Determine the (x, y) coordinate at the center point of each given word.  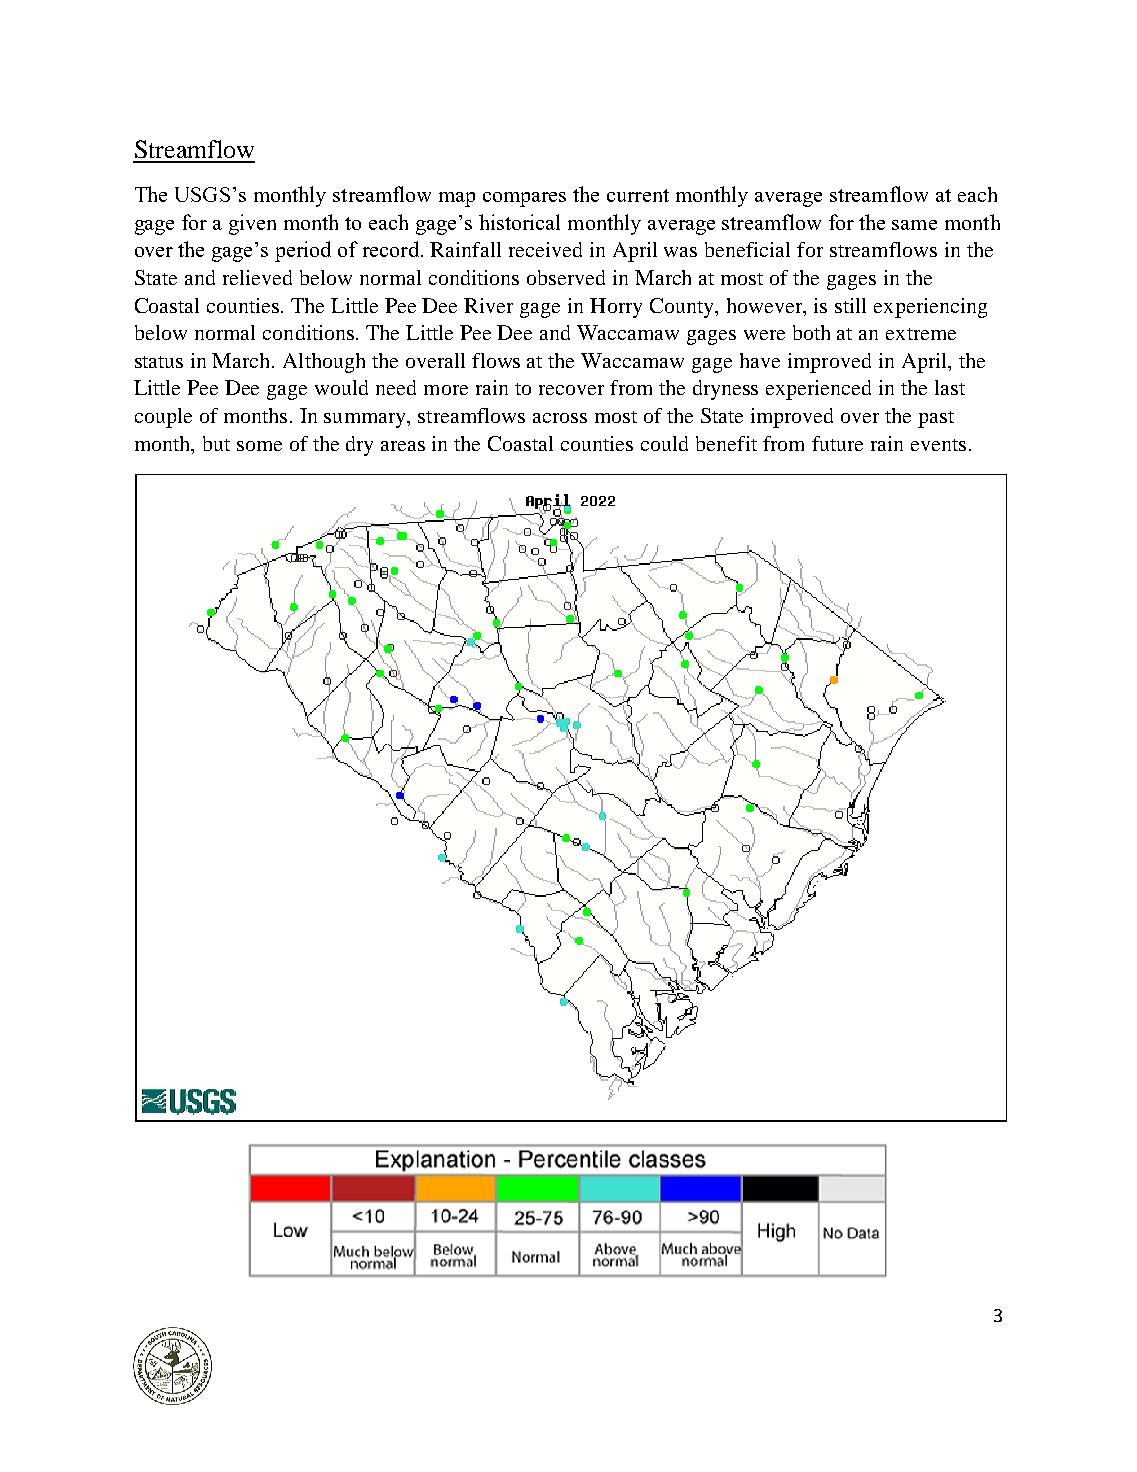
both (811, 332)
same (914, 225)
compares (524, 199)
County (683, 308)
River (488, 305)
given (252, 224)
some (259, 446)
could (664, 443)
